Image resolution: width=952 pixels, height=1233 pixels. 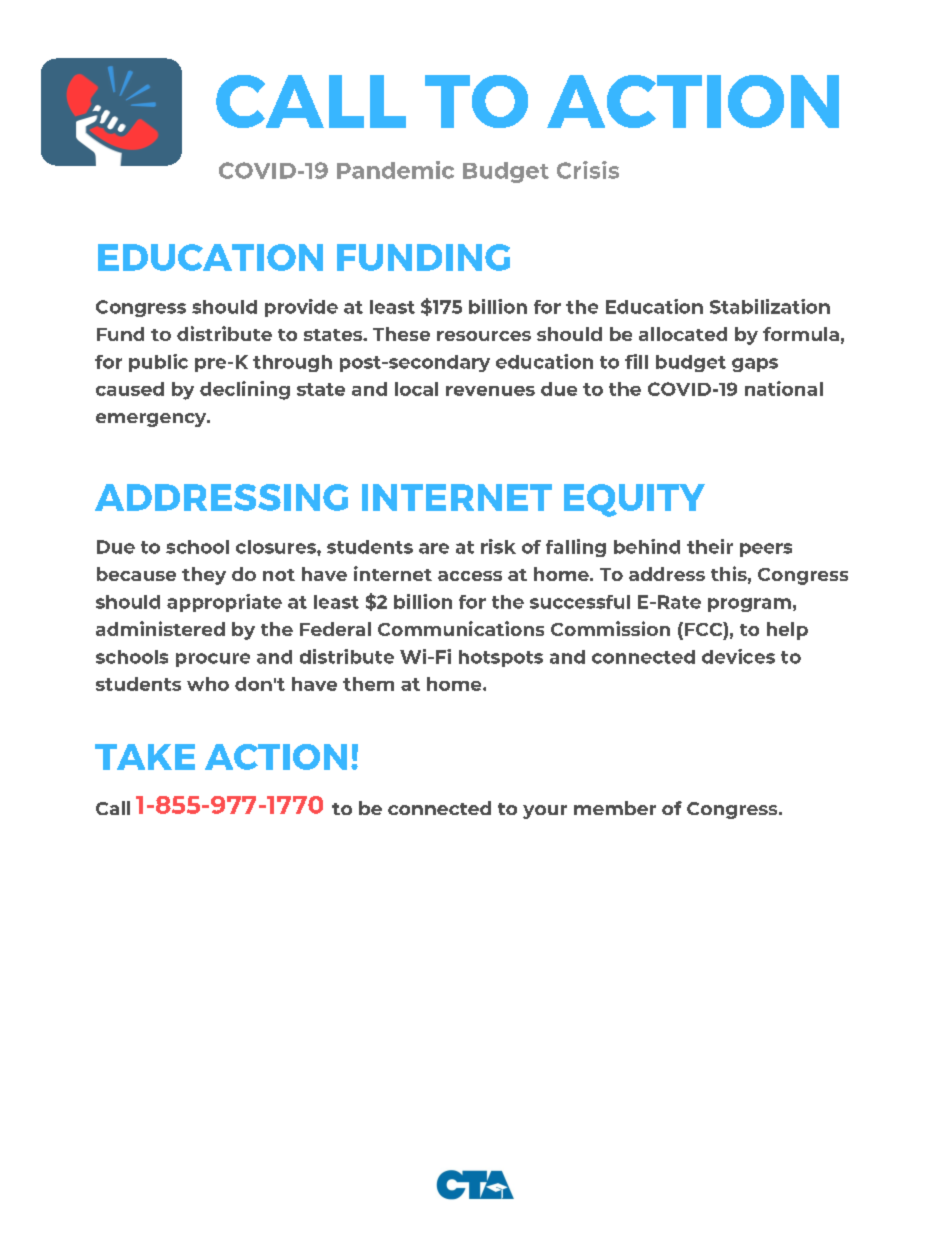 I want to click on procure, so click(x=213, y=660).
